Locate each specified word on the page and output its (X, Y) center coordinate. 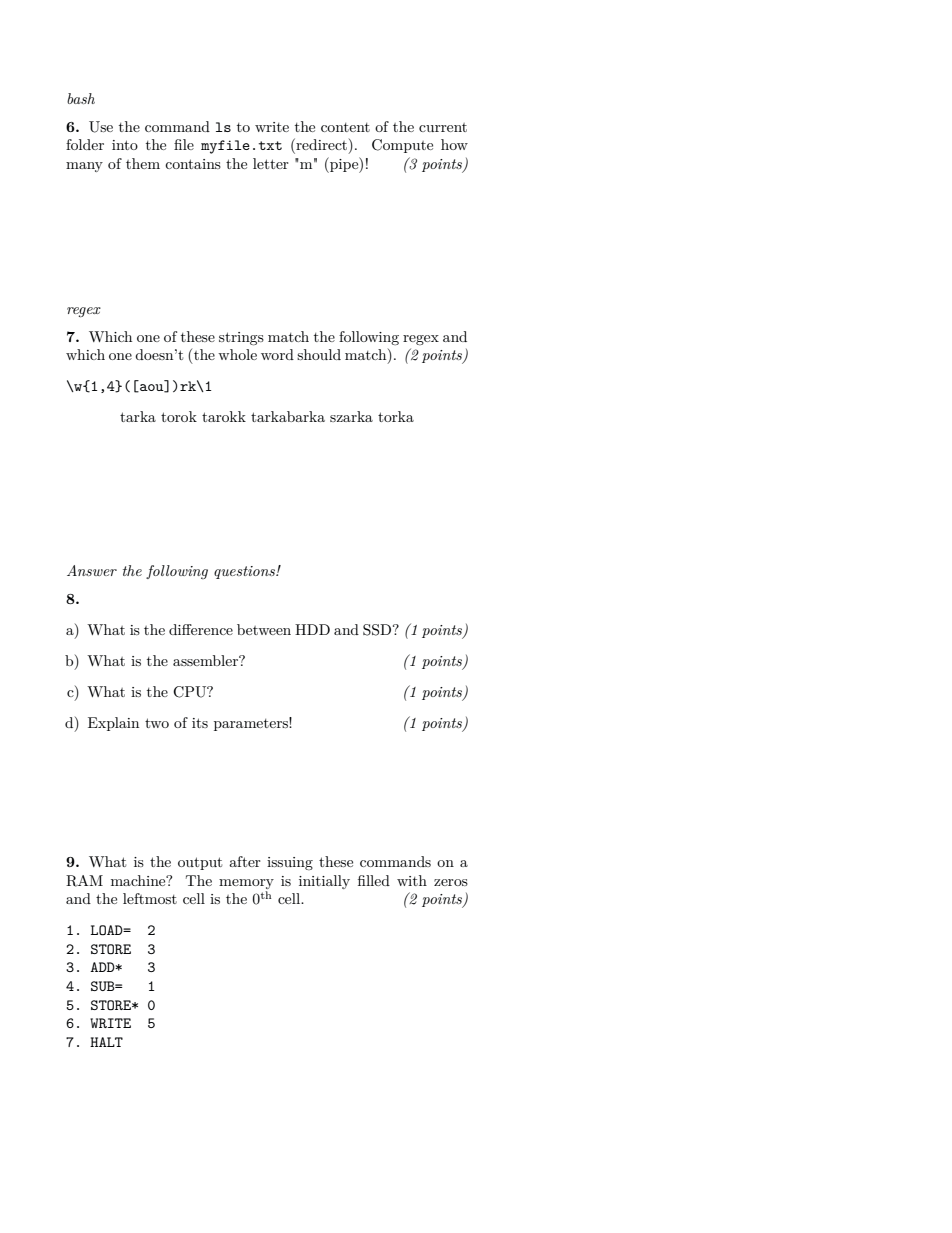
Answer (92, 570)
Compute (402, 146)
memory (246, 884)
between (264, 629)
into (125, 145)
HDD (312, 629)
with (412, 880)
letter (271, 163)
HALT (106, 1042)
